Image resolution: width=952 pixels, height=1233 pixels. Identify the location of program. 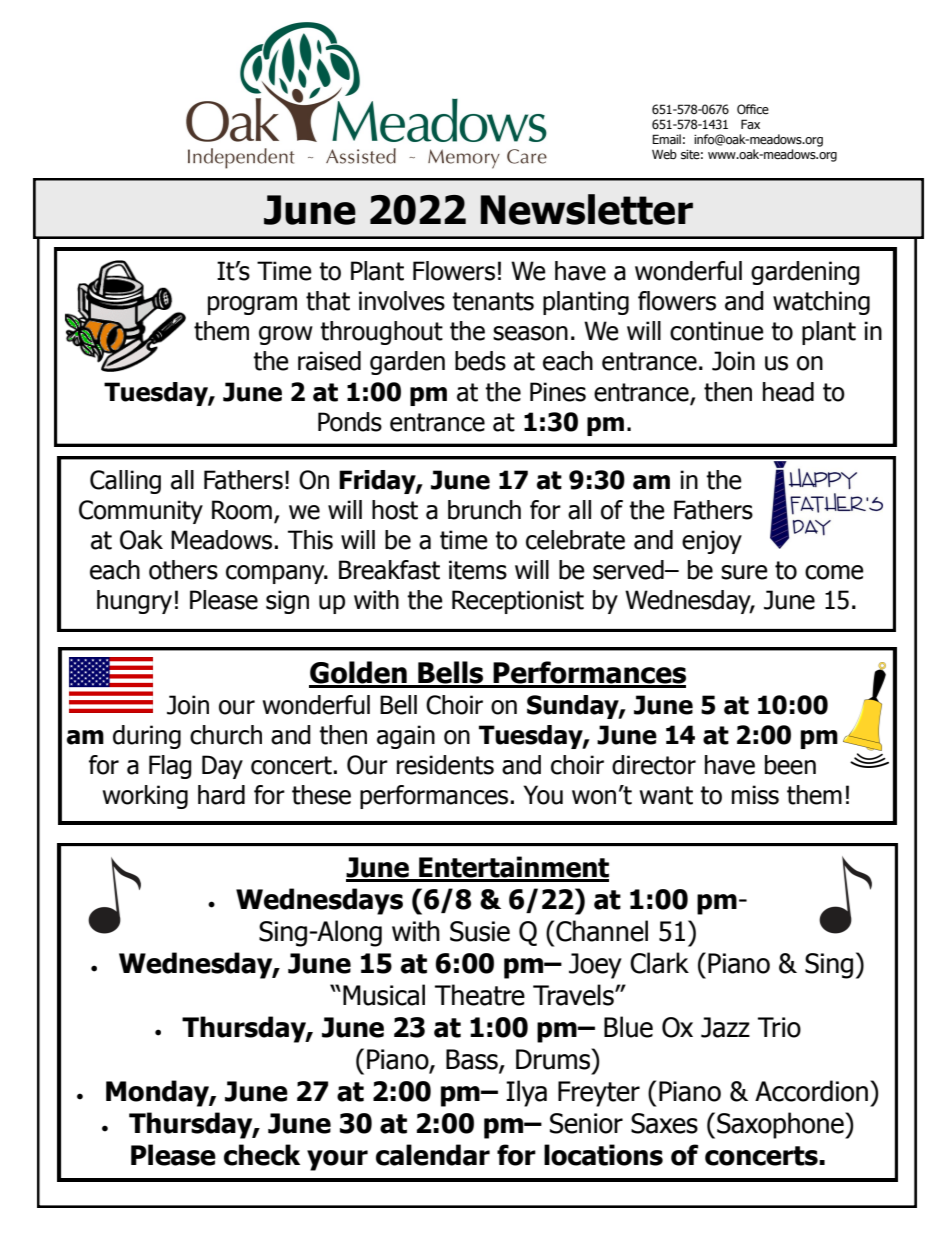
(252, 305).
